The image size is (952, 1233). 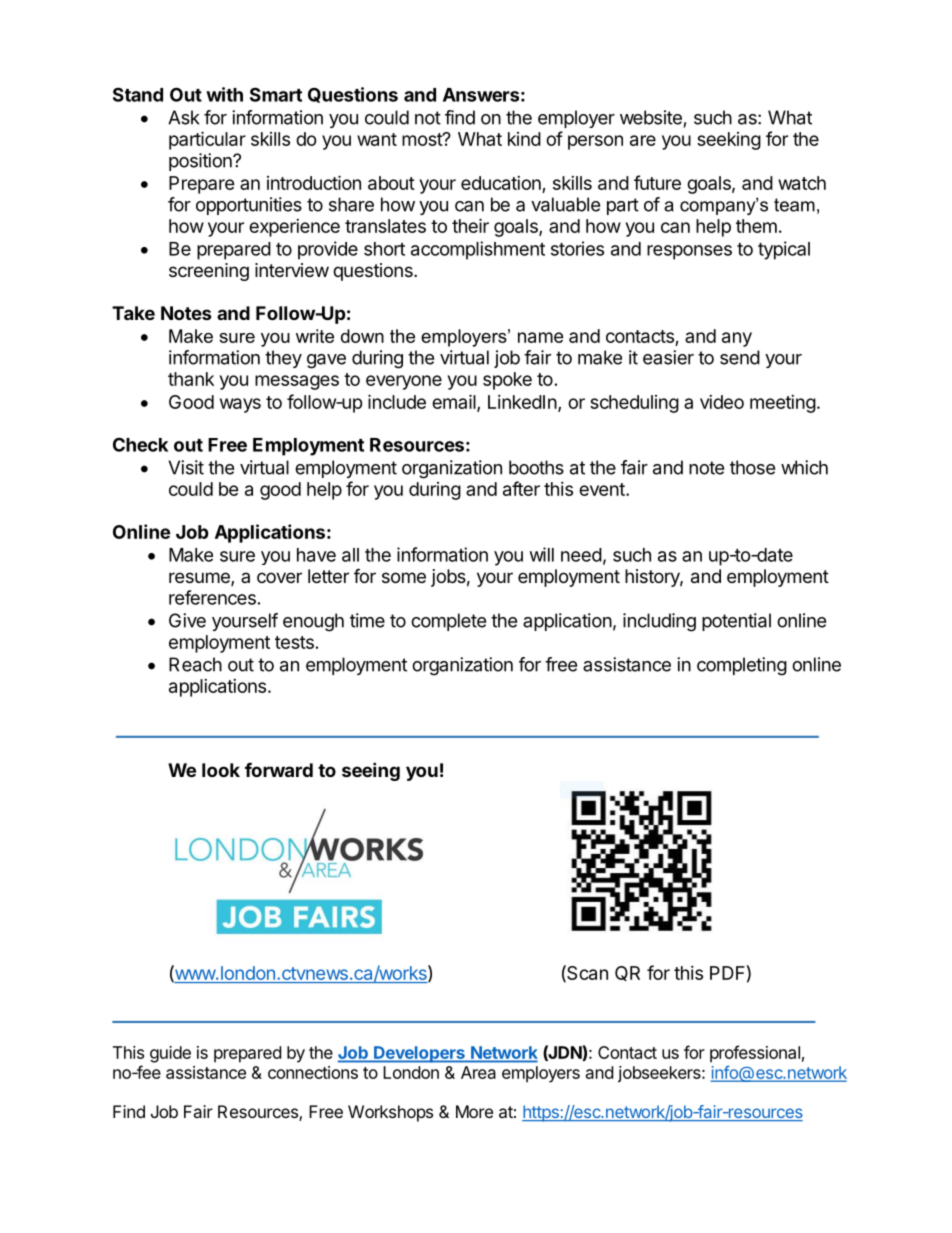 I want to click on potential, so click(x=736, y=622).
